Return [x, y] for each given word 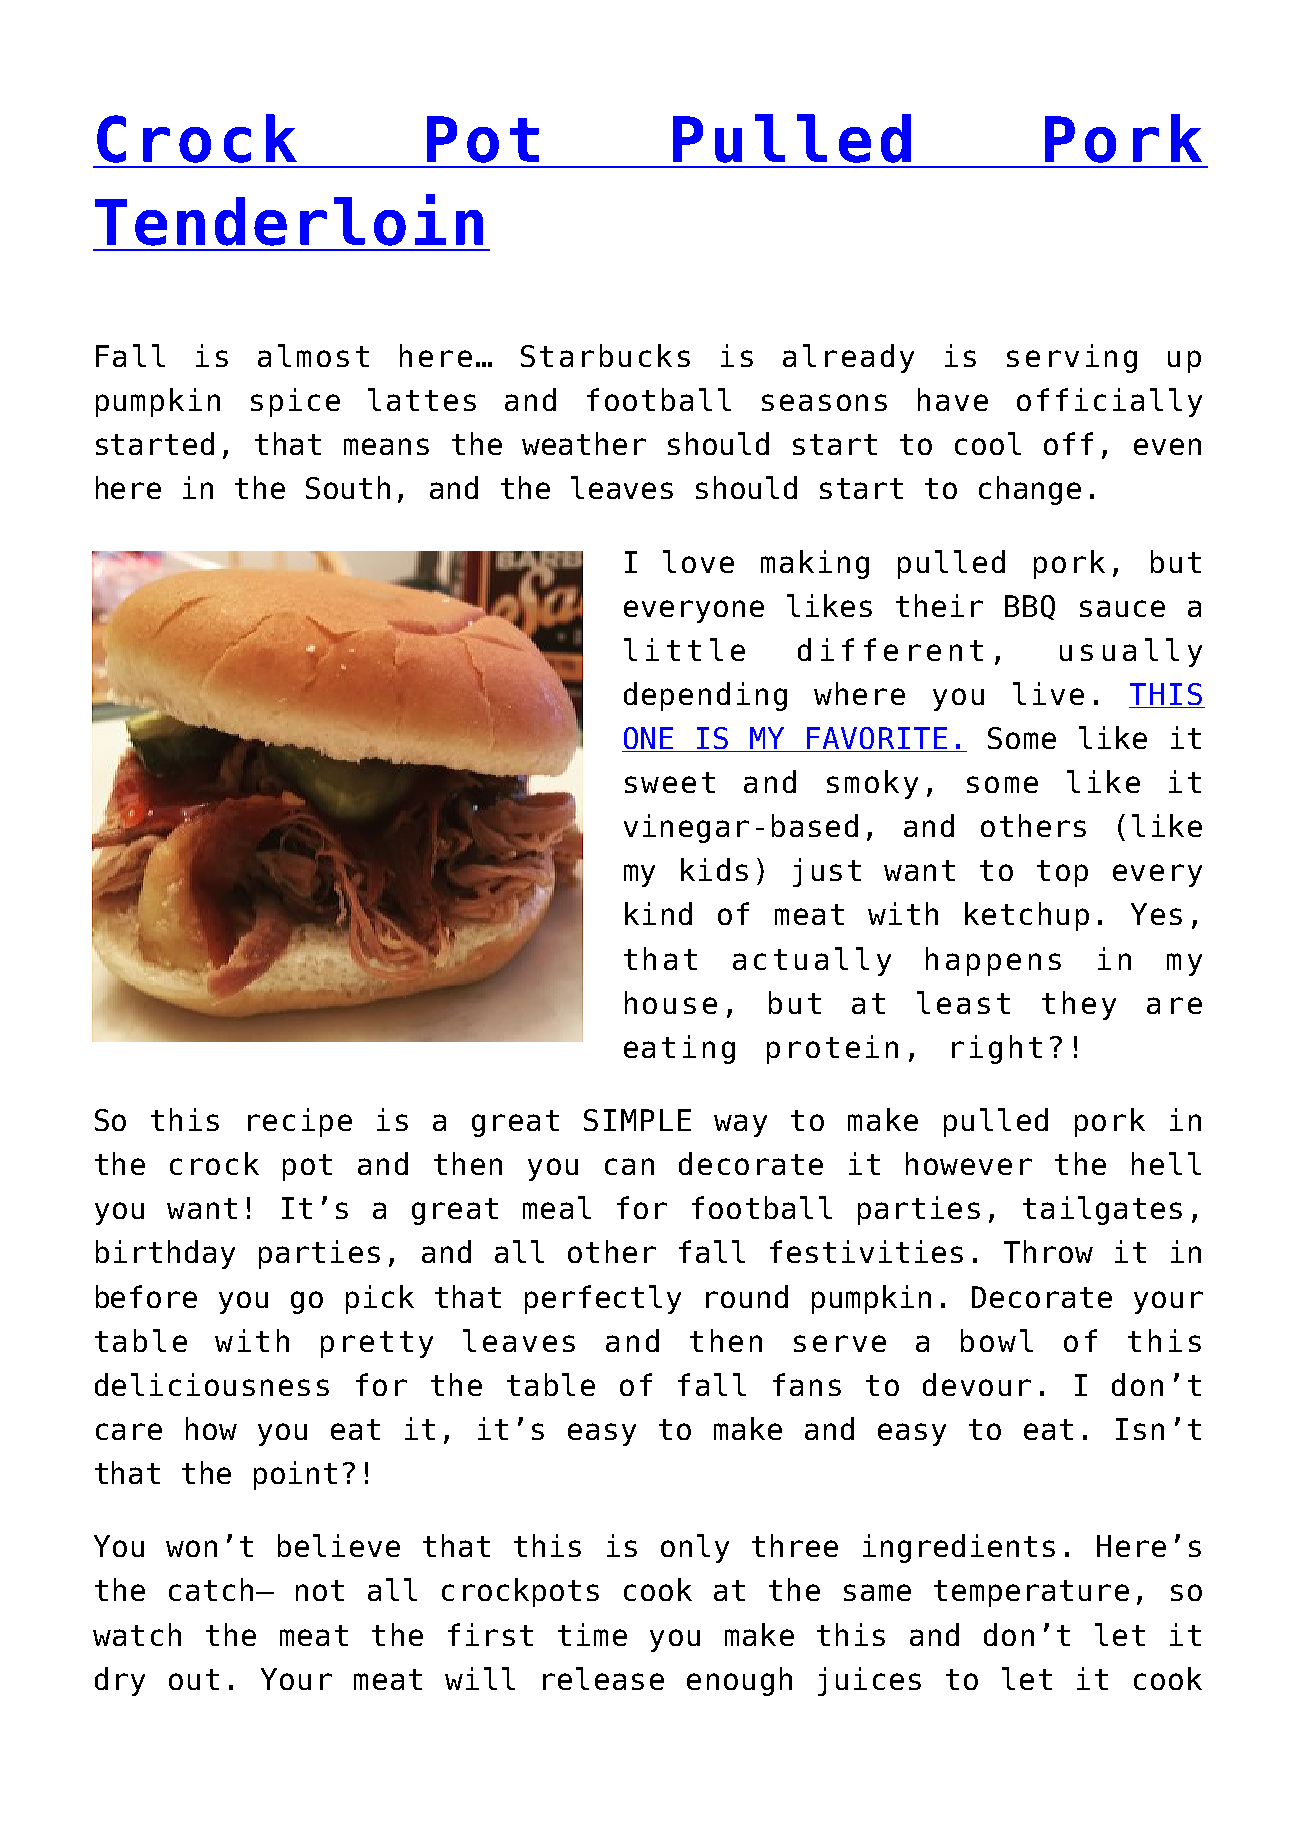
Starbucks [605, 355]
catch [211, 1589]
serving [1072, 358]
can [629, 1166]
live [1048, 693]
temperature [1031, 1593]
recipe [300, 1122]
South [348, 487]
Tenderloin [289, 220]
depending [705, 696]
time [592, 1634]
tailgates [1102, 1210]
